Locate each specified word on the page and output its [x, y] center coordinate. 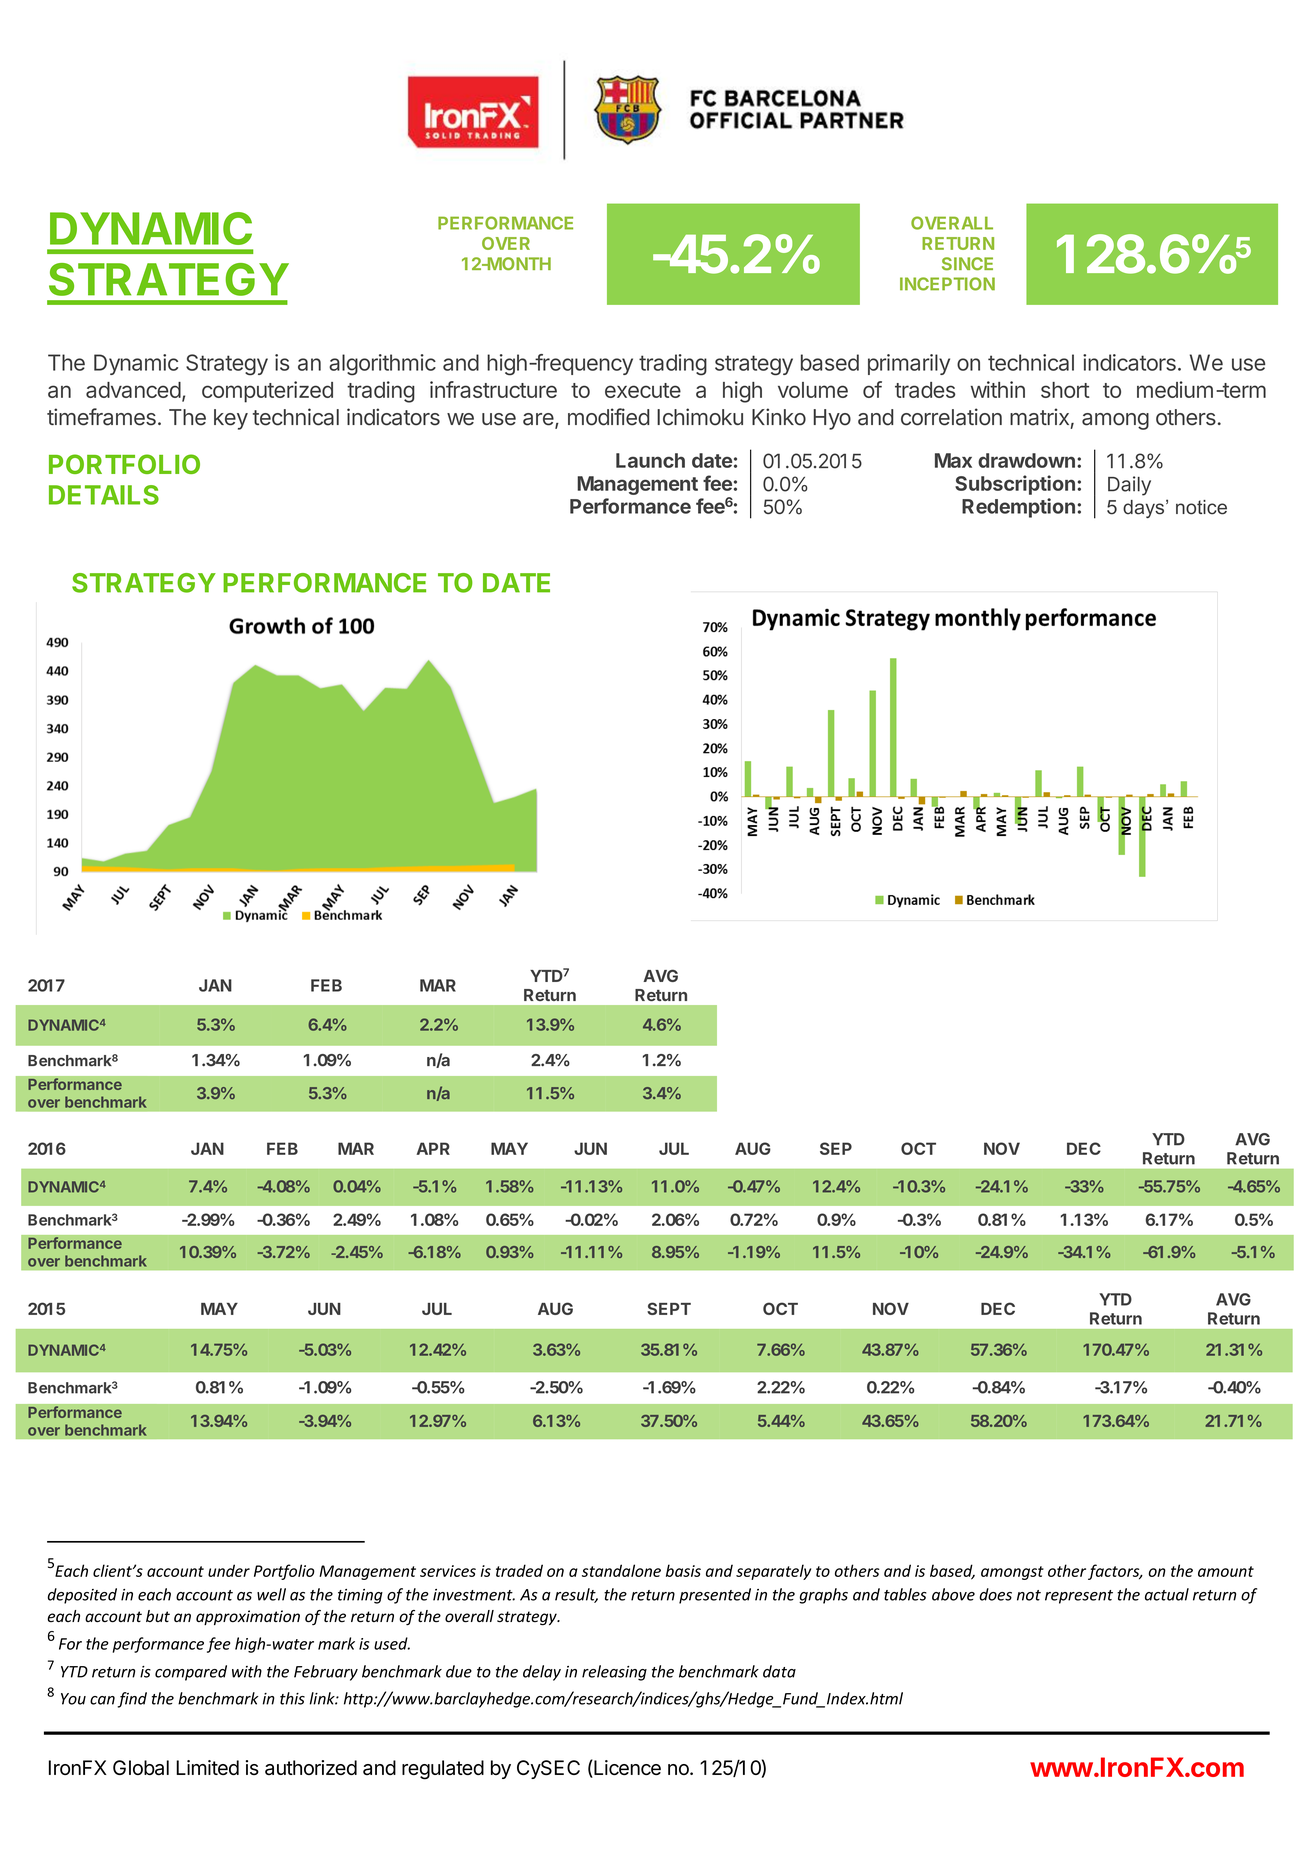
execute [643, 390]
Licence [626, 1769]
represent [1079, 1597]
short [1065, 390]
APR [433, 1148]
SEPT [669, 1308]
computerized [267, 392]
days [1145, 509]
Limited [207, 1767]
